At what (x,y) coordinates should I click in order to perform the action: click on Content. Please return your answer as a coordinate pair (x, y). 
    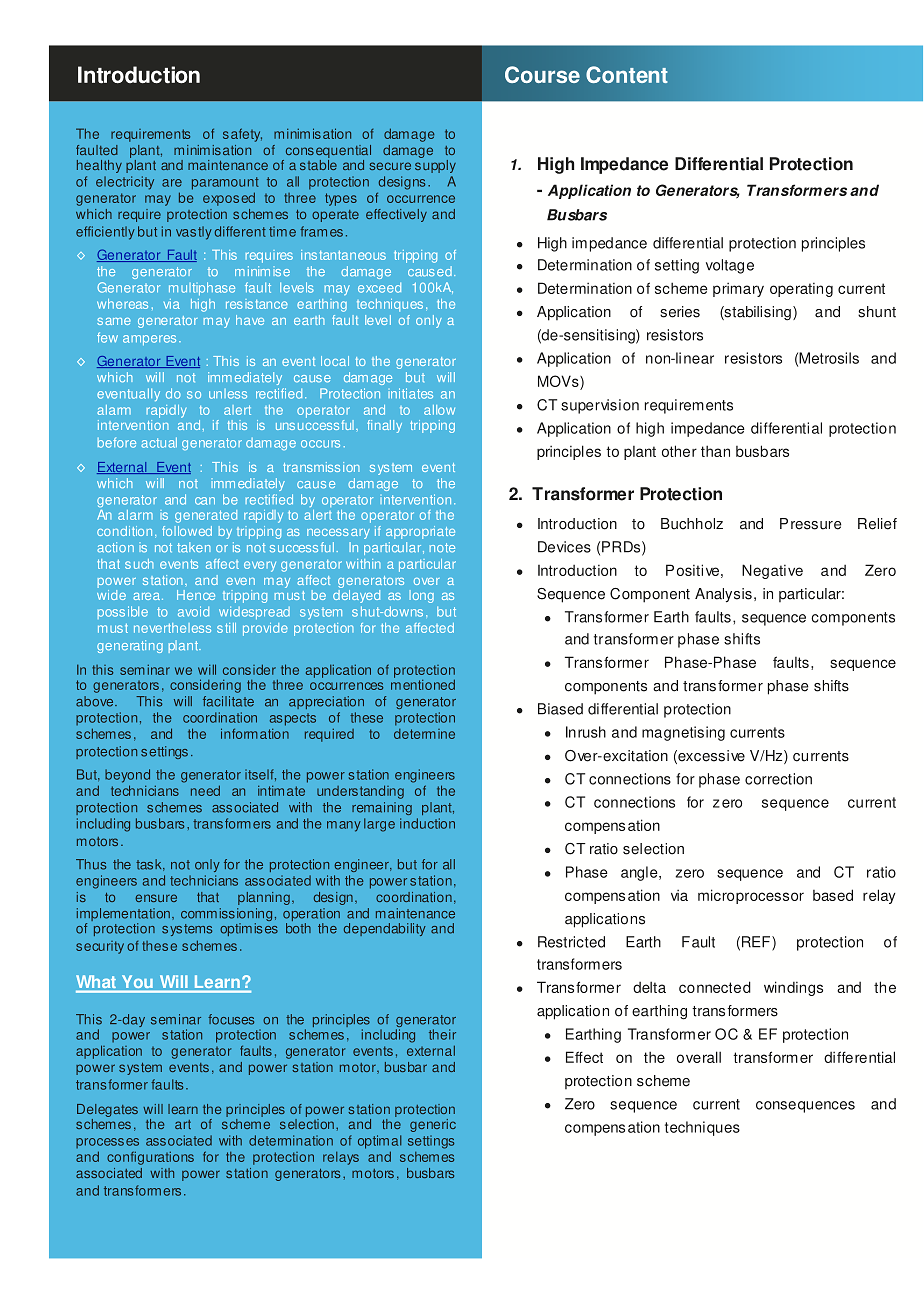
    Looking at the image, I should click on (627, 74).
